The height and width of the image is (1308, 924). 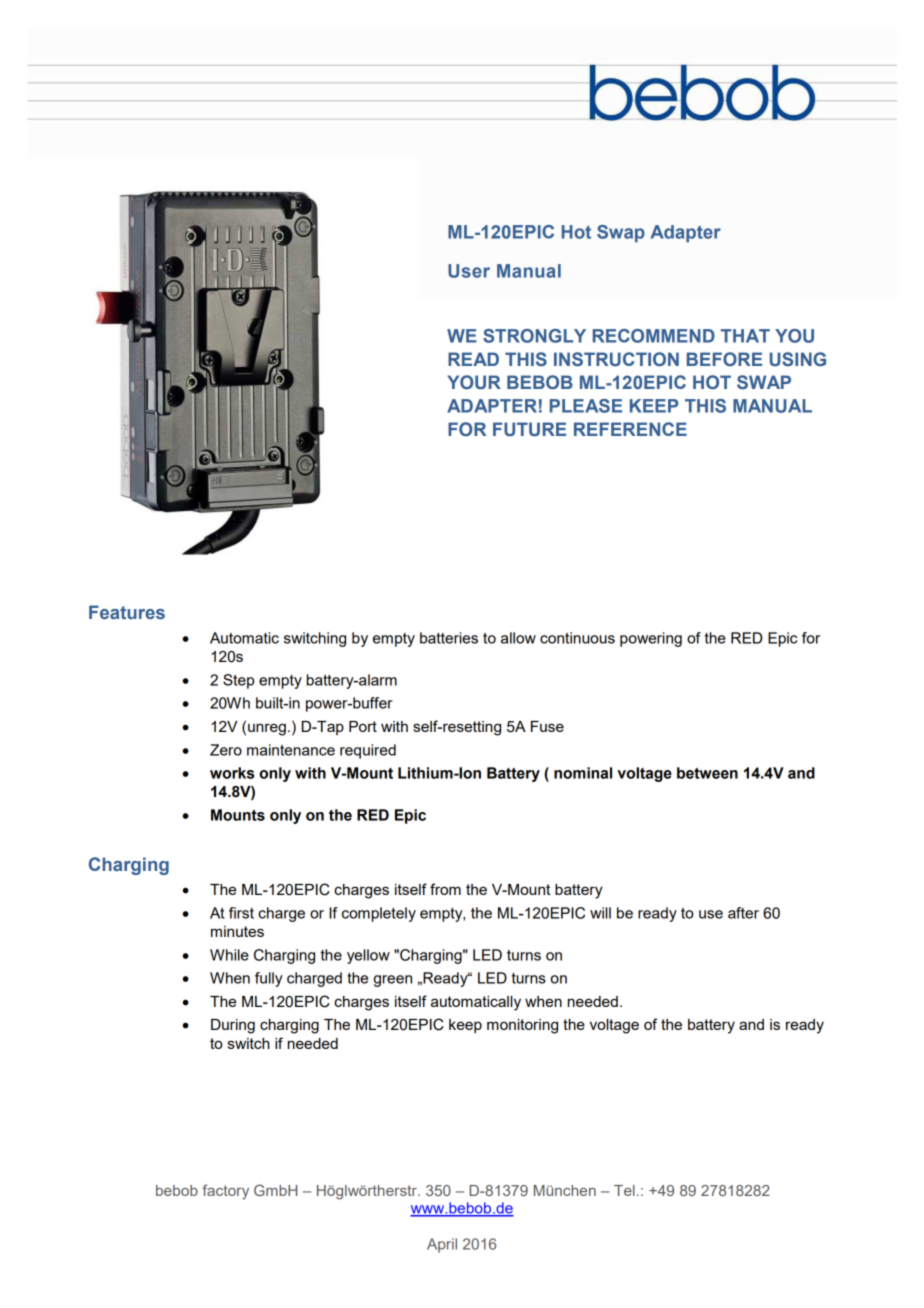 What do you see at coordinates (368, 751) in the image?
I see `required` at bounding box center [368, 751].
